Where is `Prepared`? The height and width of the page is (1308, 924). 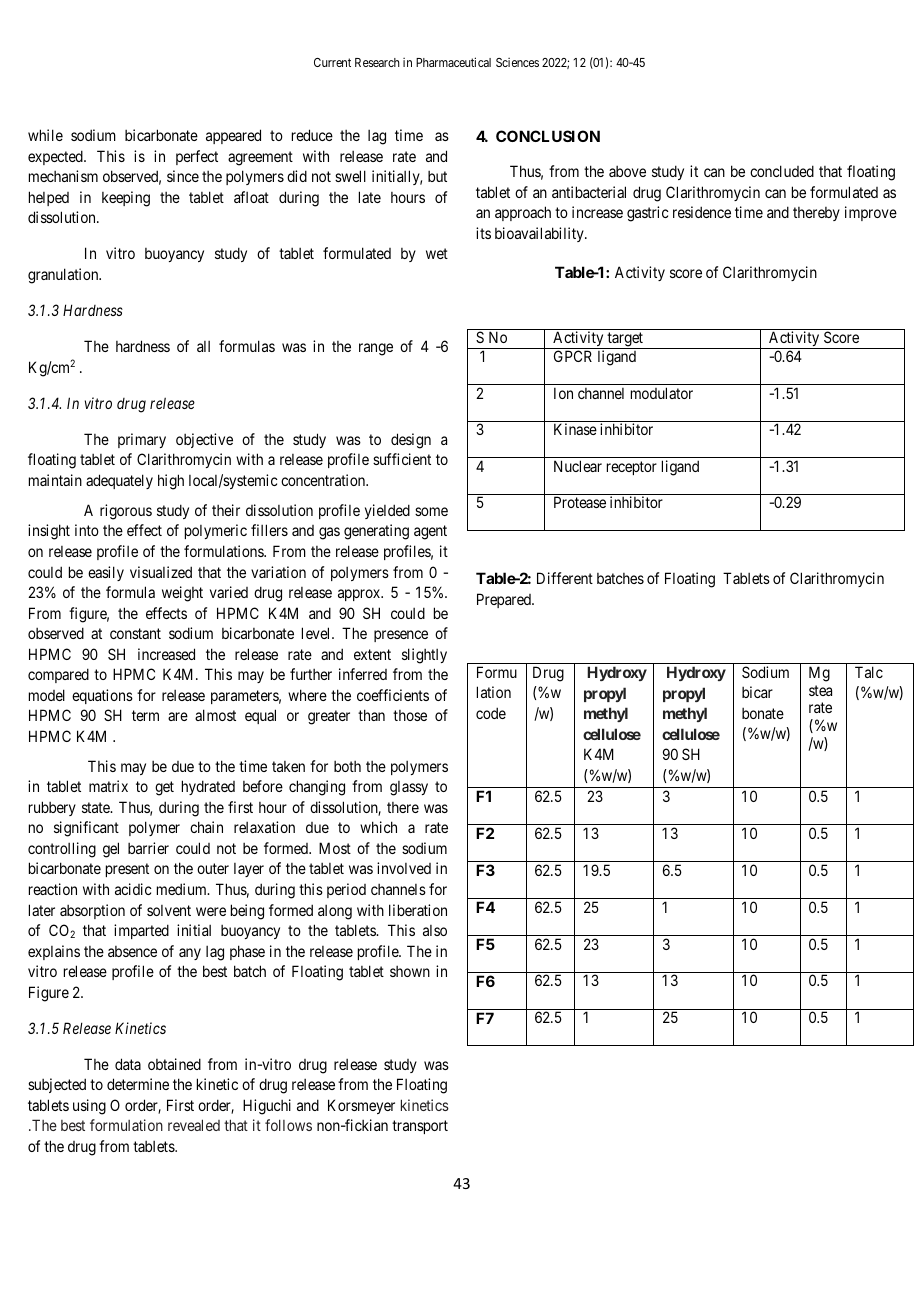 Prepared is located at coordinates (505, 600).
